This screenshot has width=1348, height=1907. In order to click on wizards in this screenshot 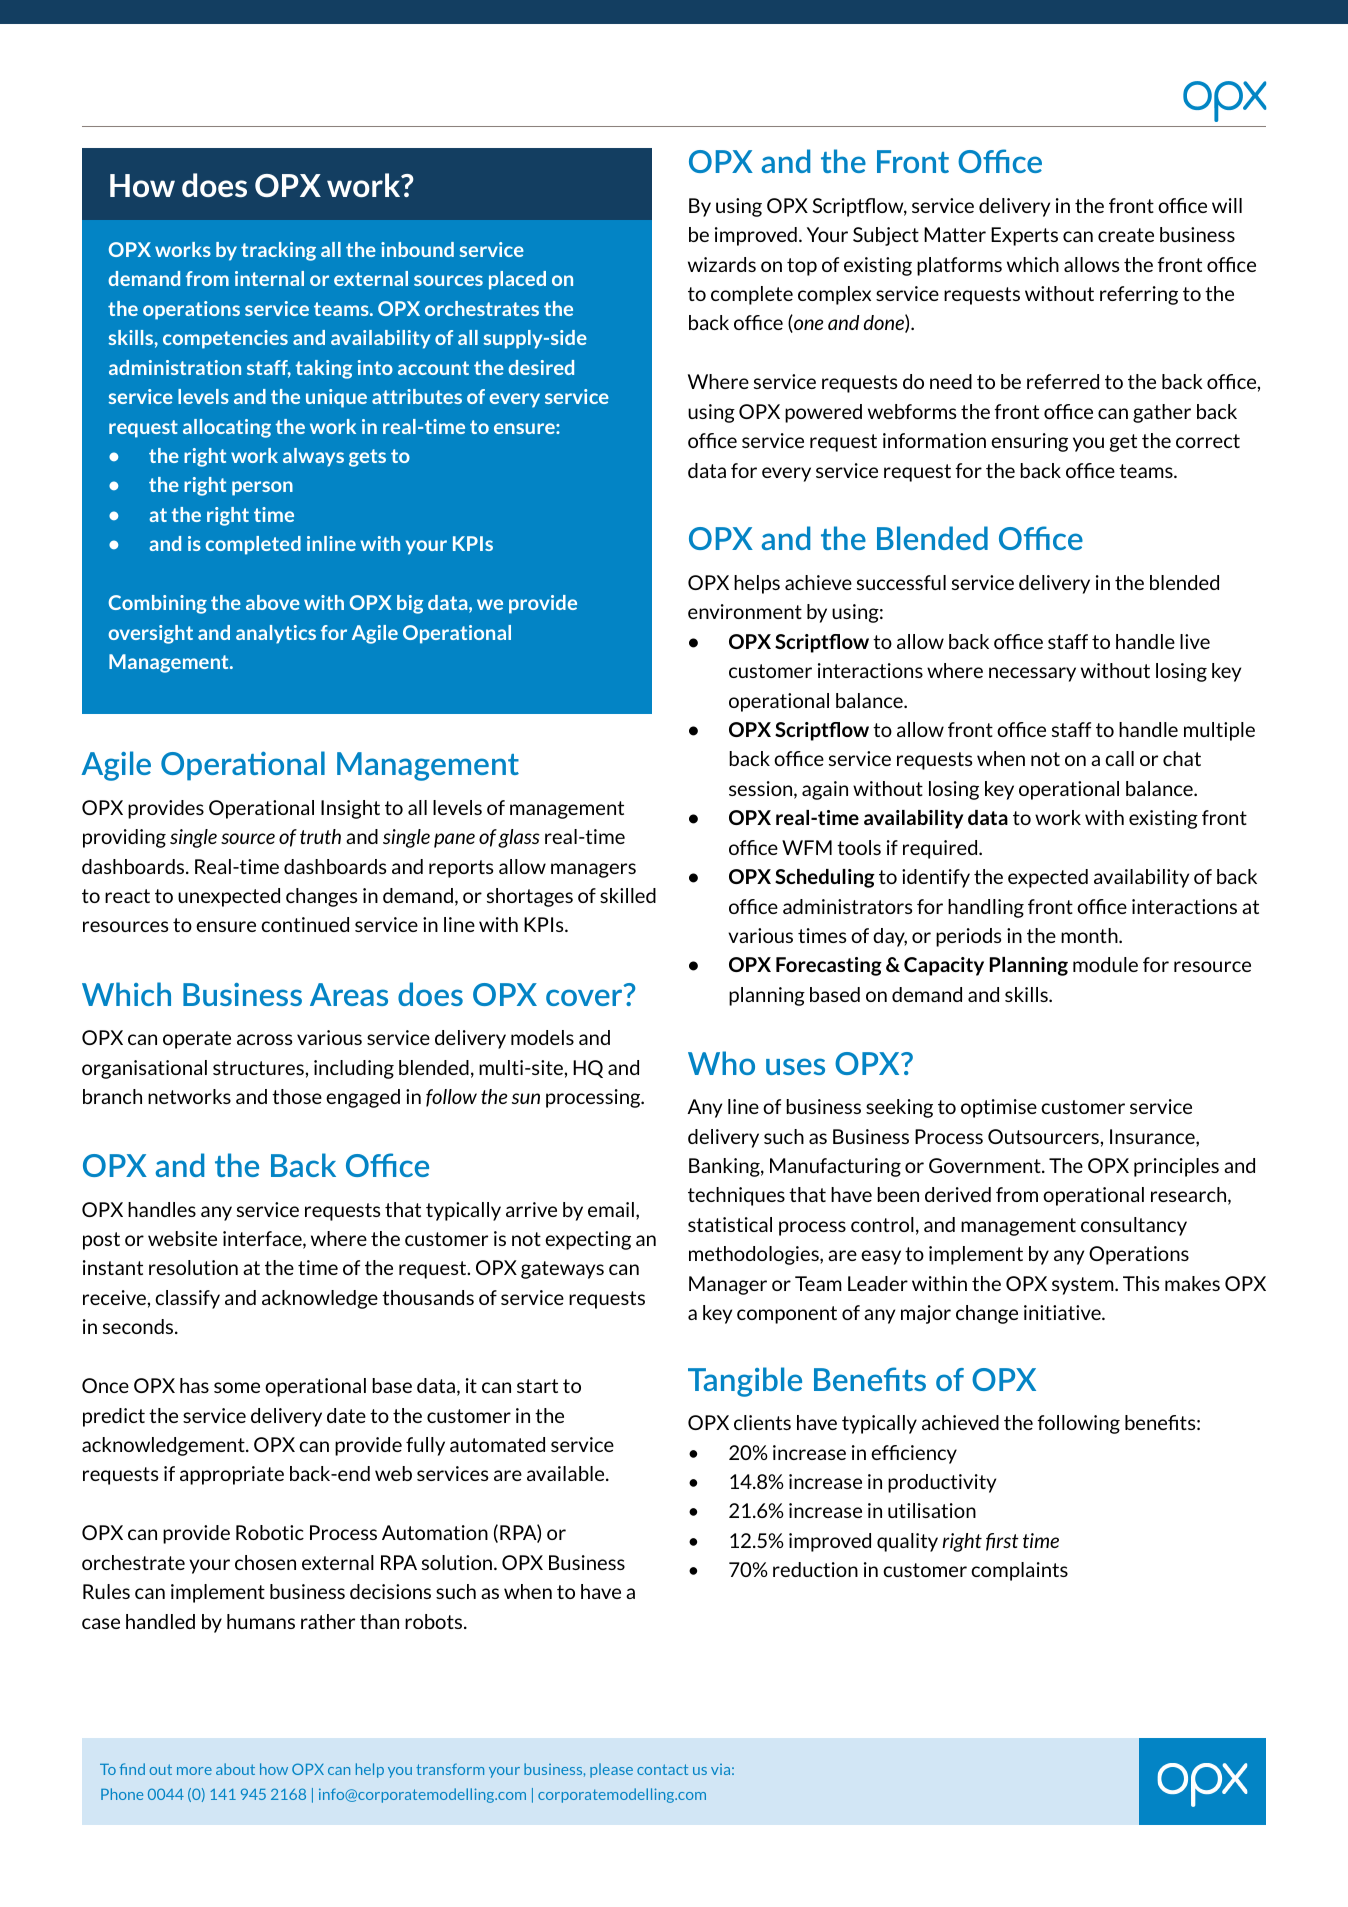, I will do `click(722, 264)`.
